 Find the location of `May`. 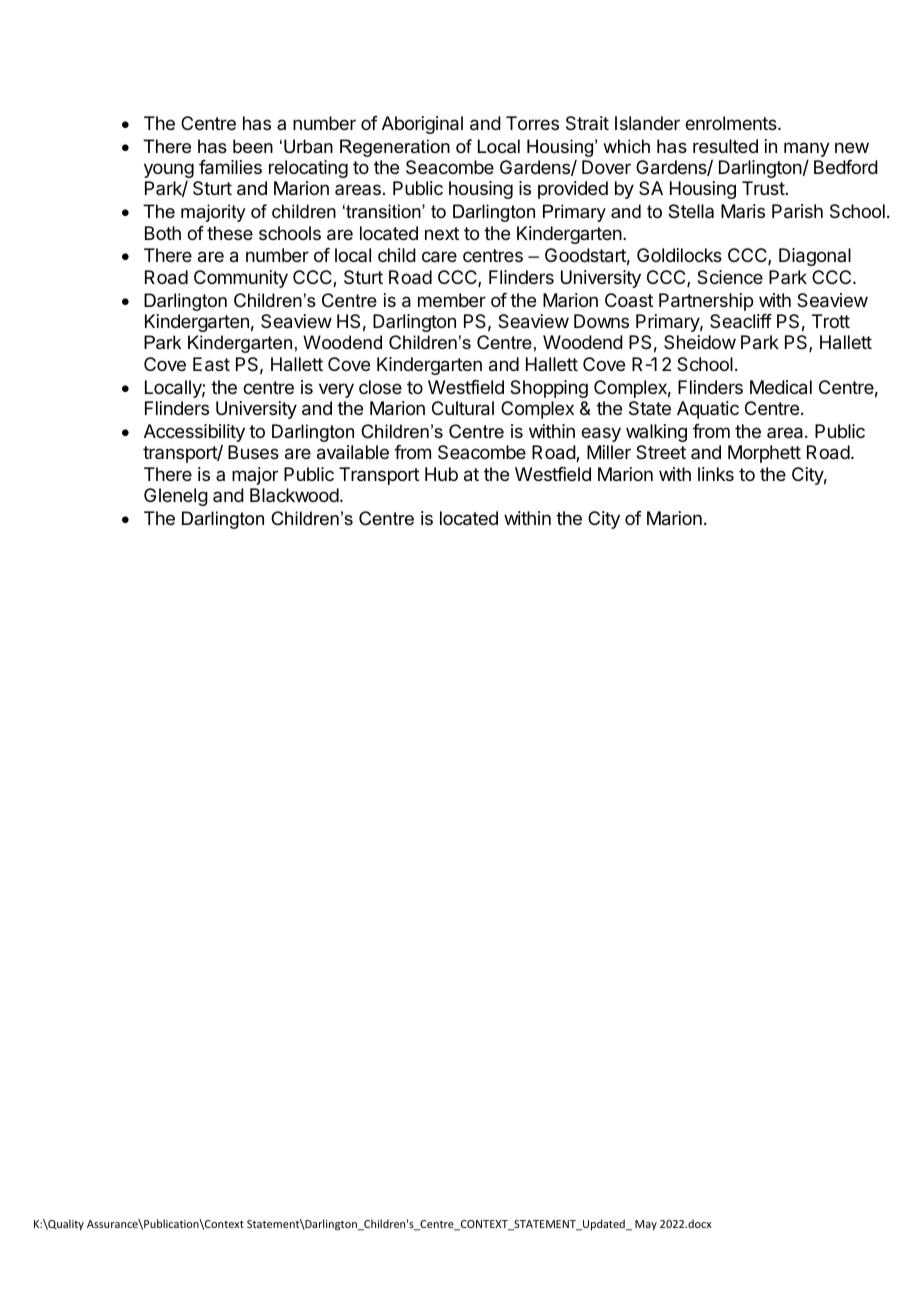

May is located at coordinates (646, 1225).
